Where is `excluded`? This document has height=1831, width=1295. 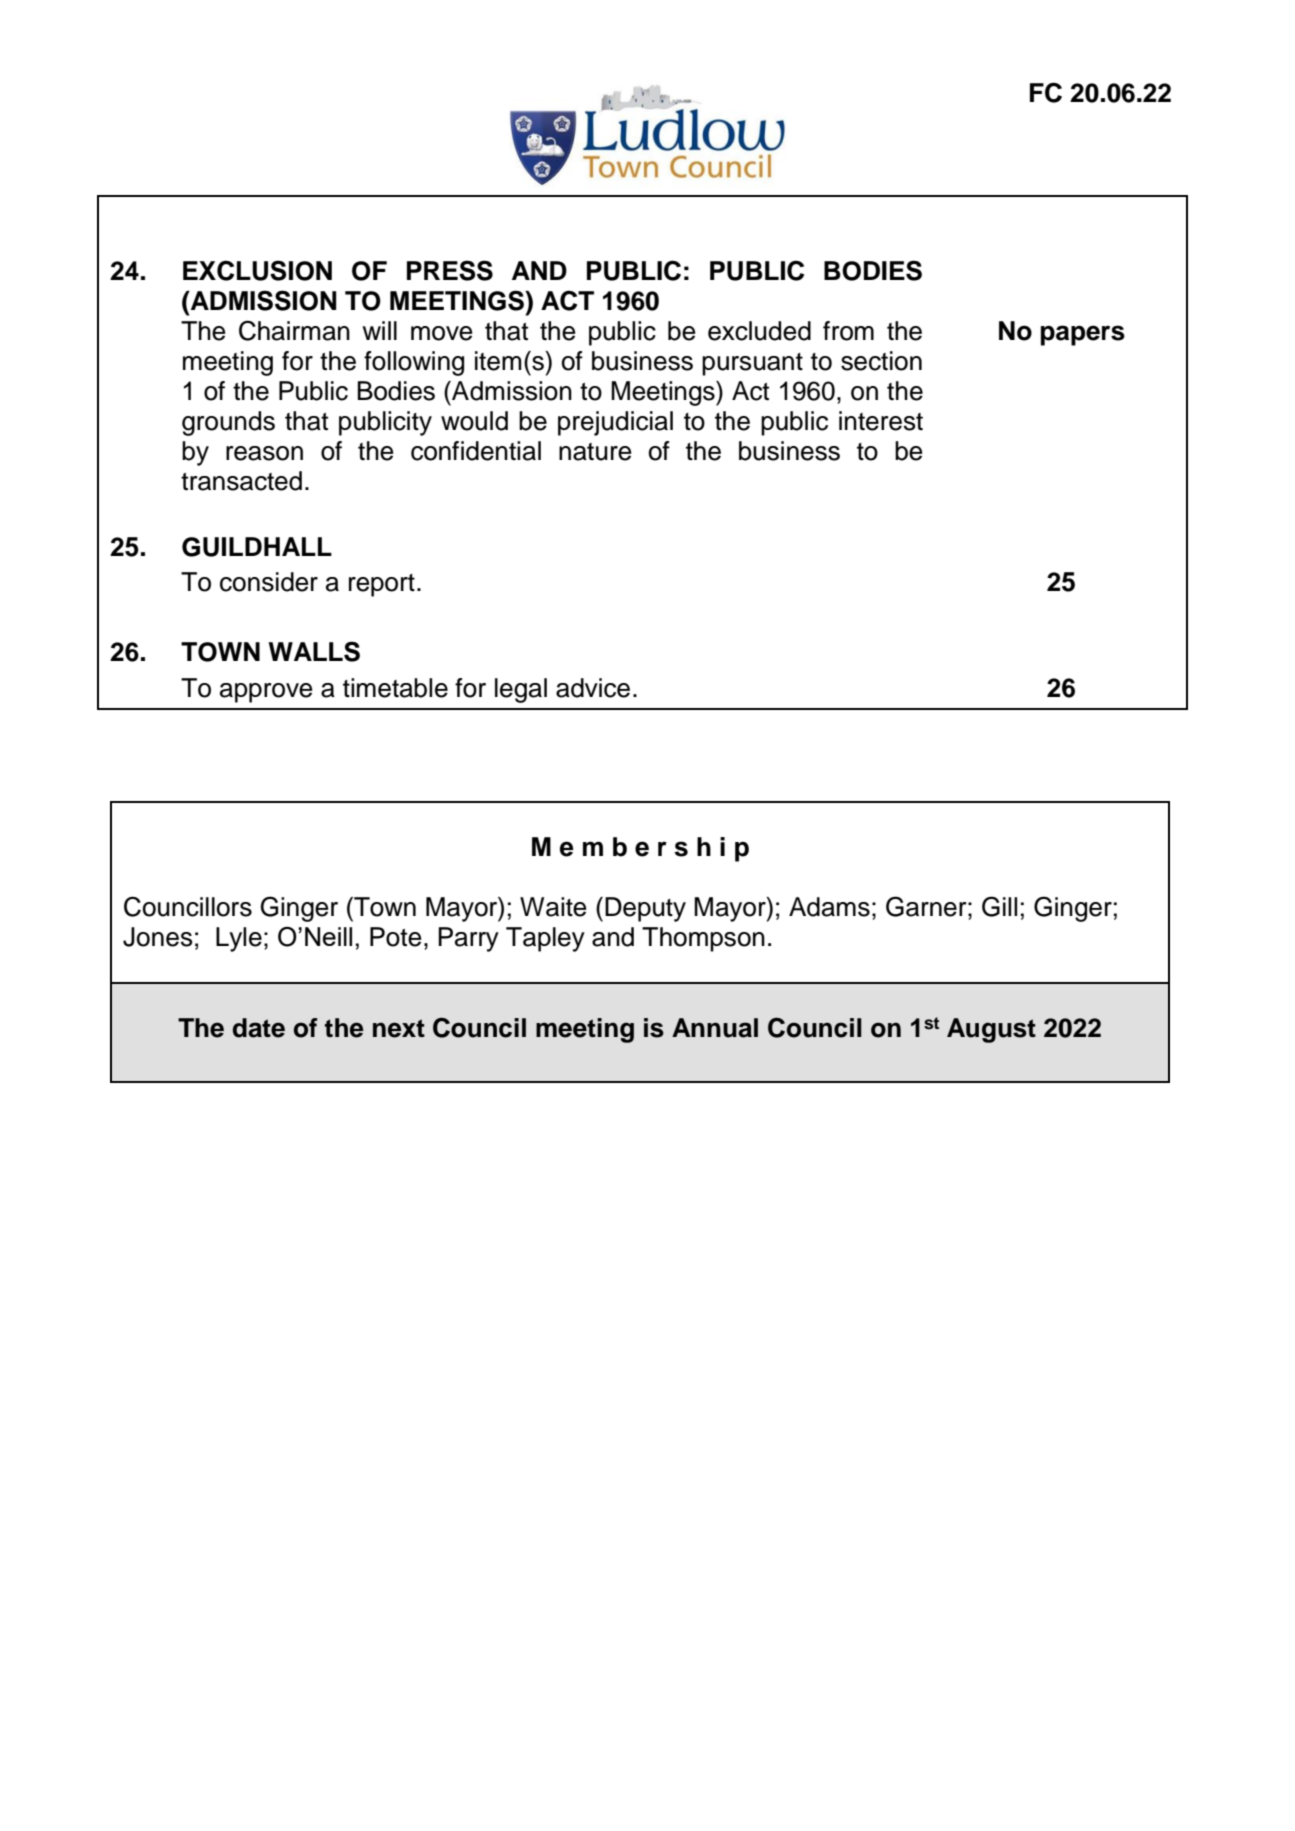 excluded is located at coordinates (759, 331).
